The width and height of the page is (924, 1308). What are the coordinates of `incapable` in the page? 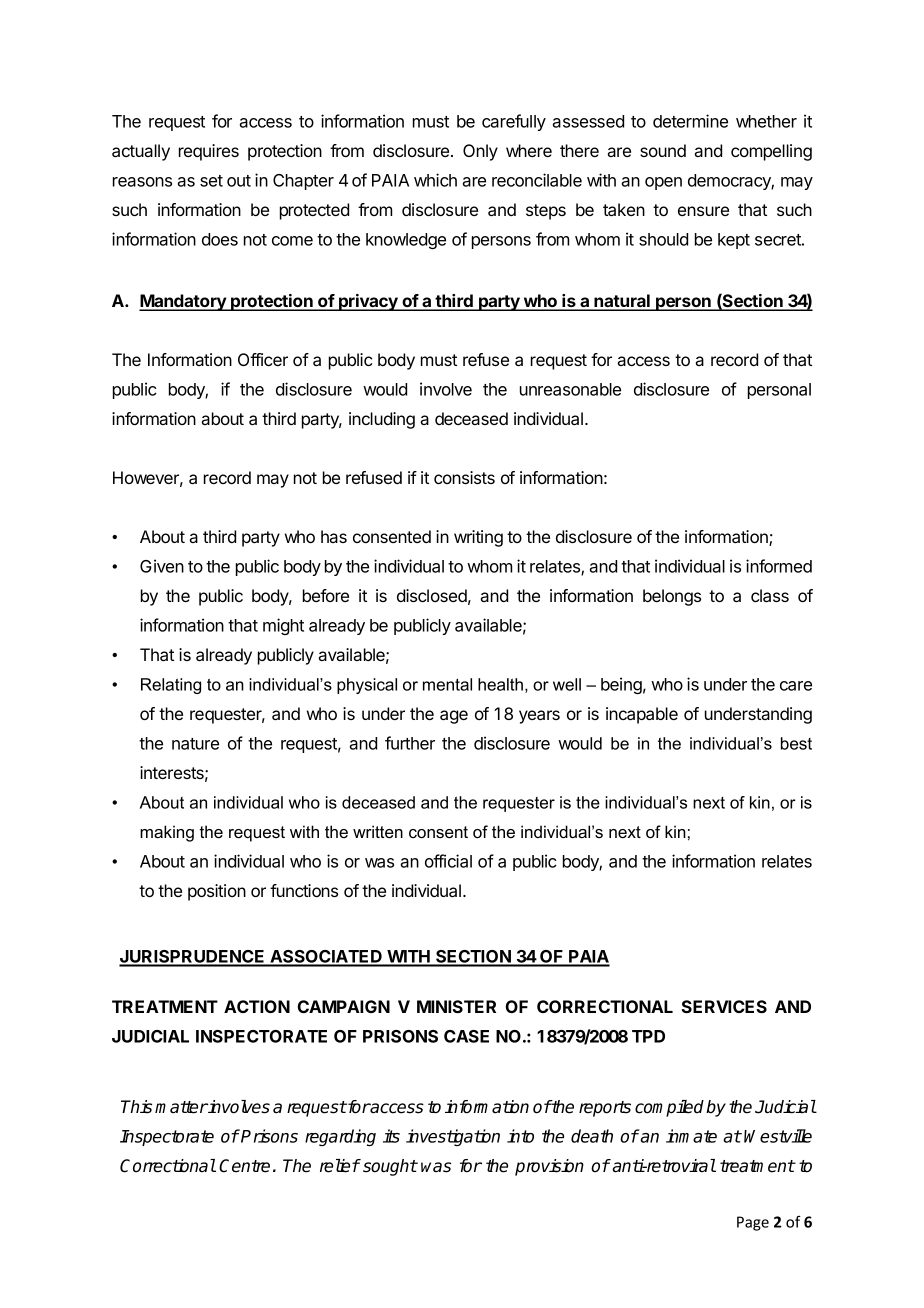 It's located at (642, 715).
